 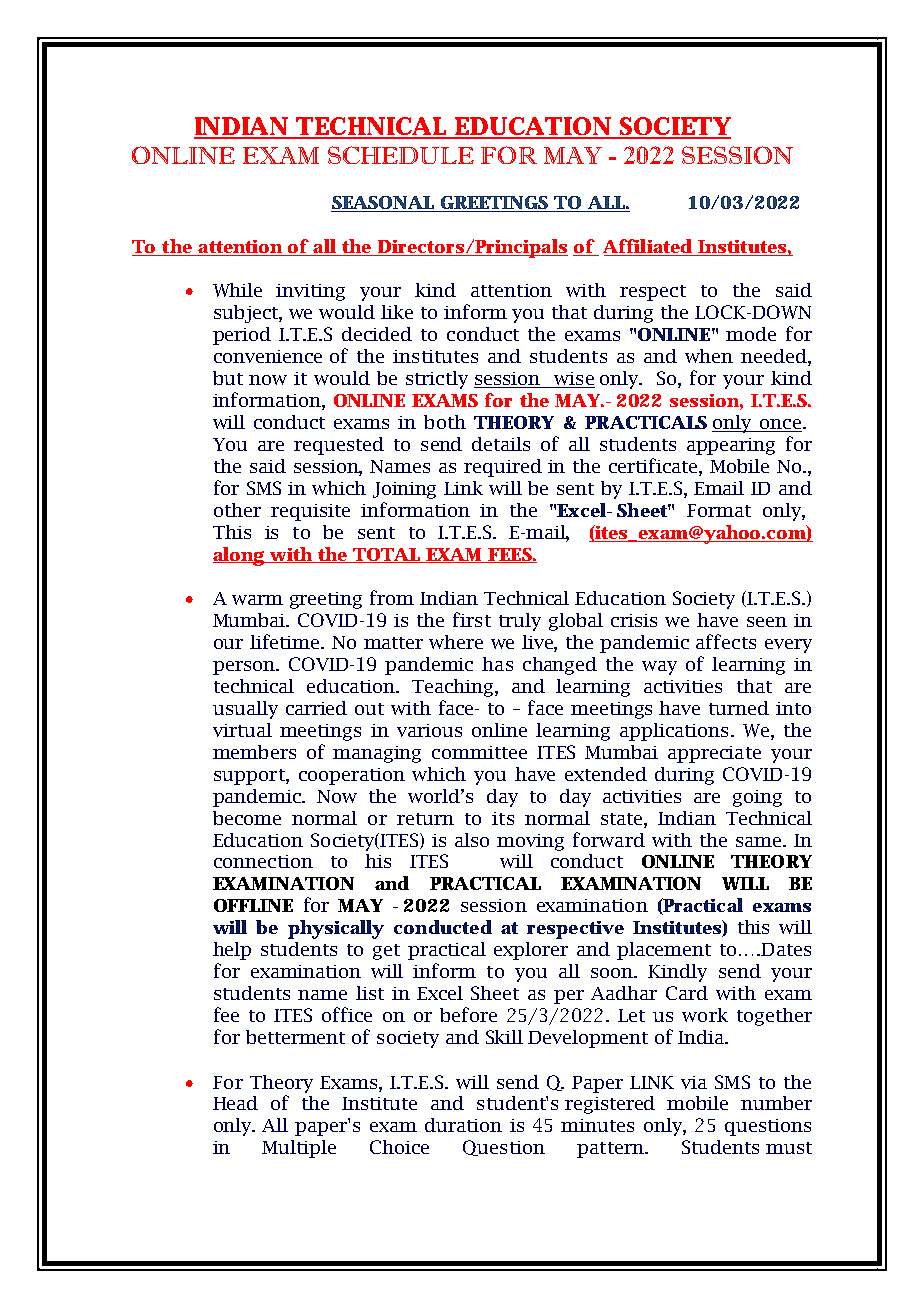 I want to click on requisite, so click(x=310, y=512).
